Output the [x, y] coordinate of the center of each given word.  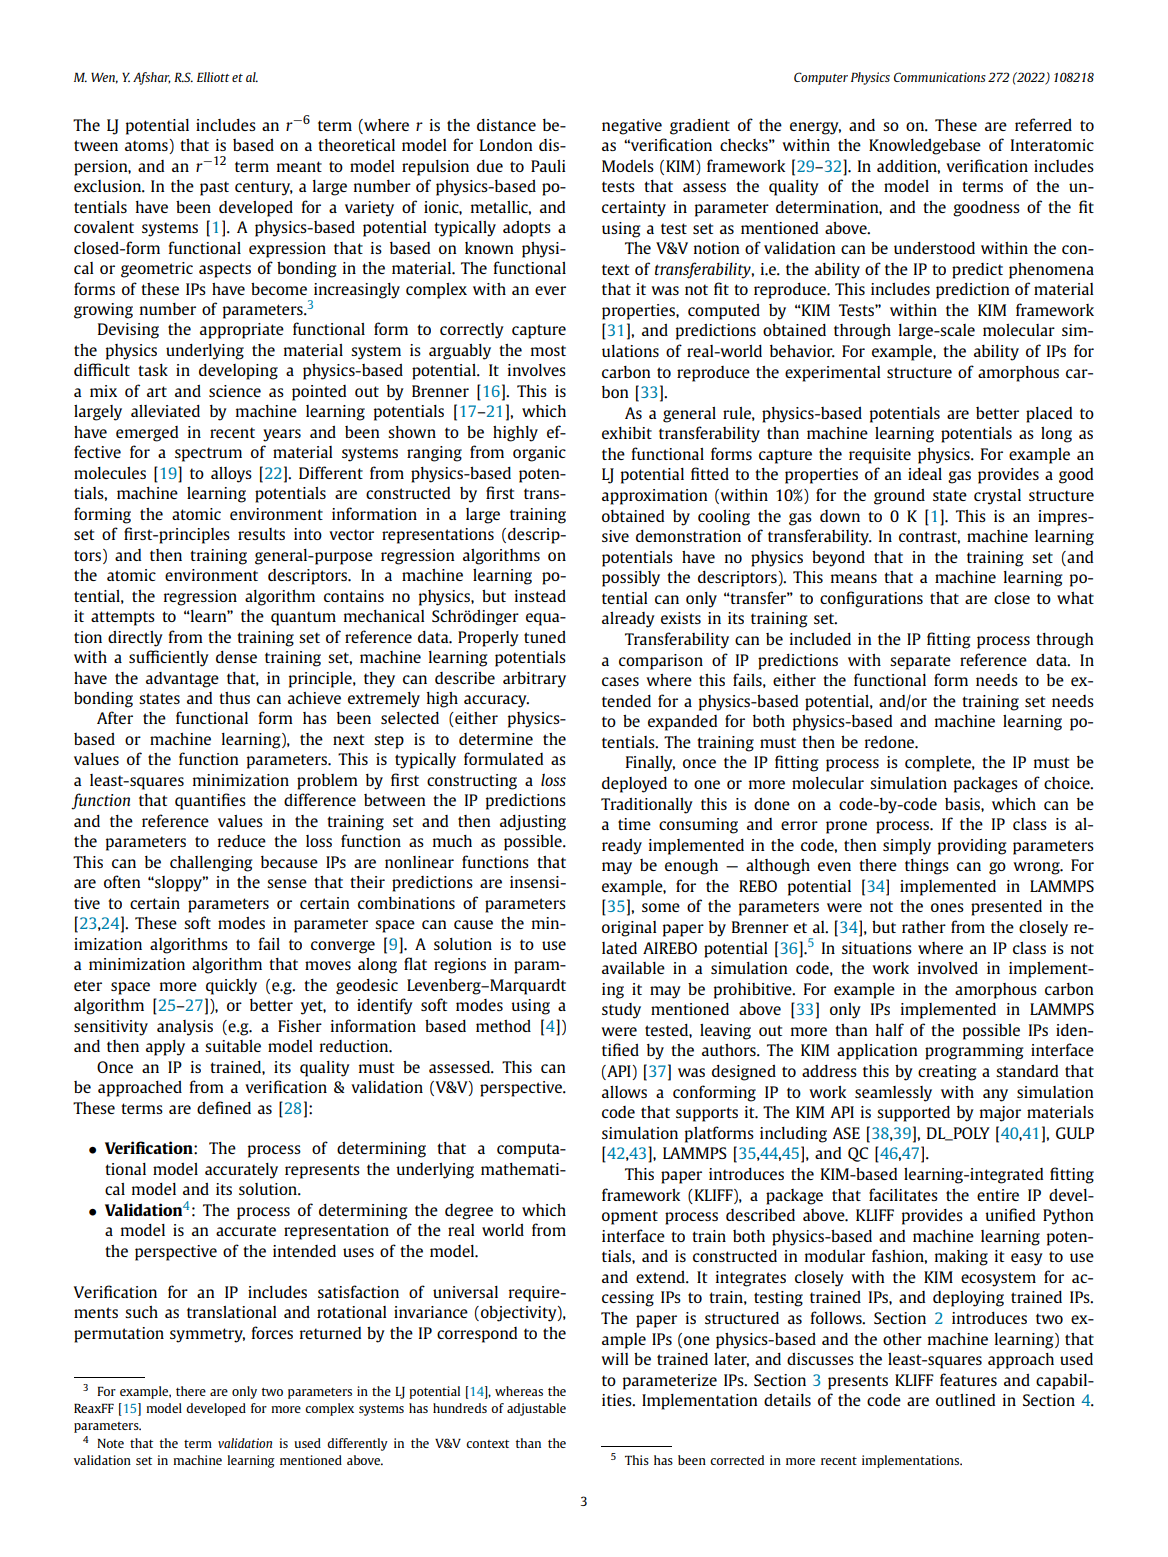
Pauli [548, 166]
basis [963, 804]
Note [110, 1443]
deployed [634, 785]
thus [234, 698]
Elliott [213, 77]
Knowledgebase [925, 147]
